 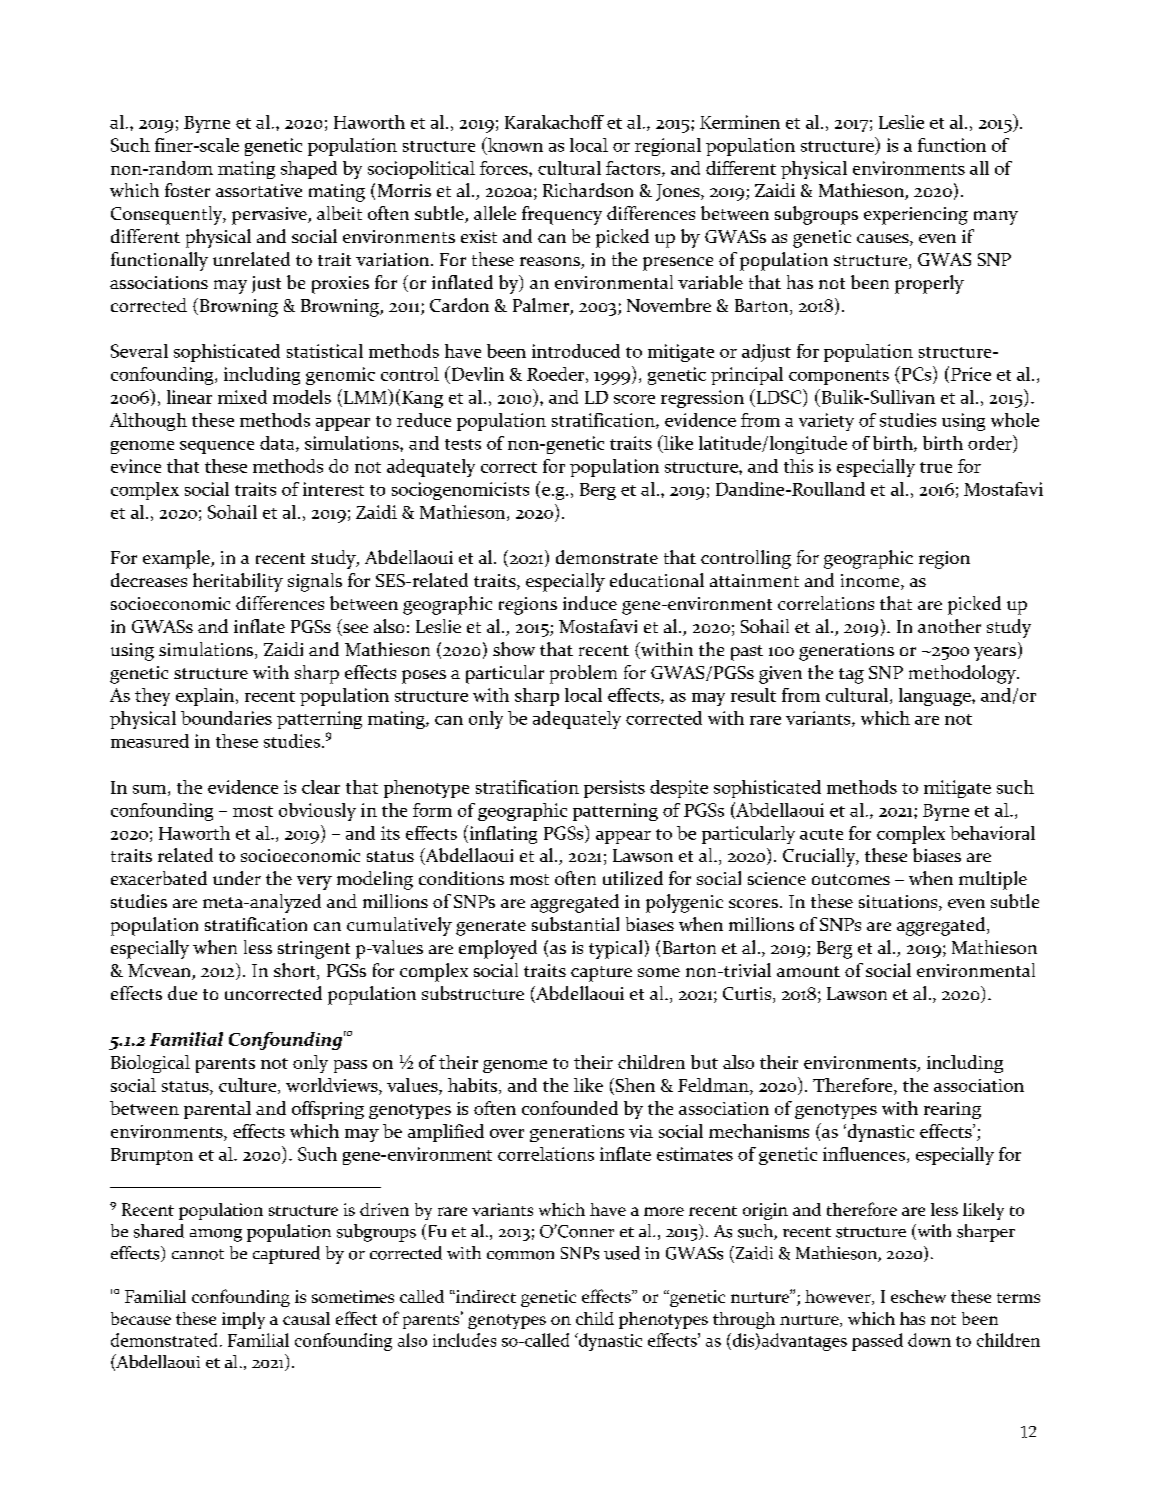 I want to click on foster, so click(x=187, y=190).
